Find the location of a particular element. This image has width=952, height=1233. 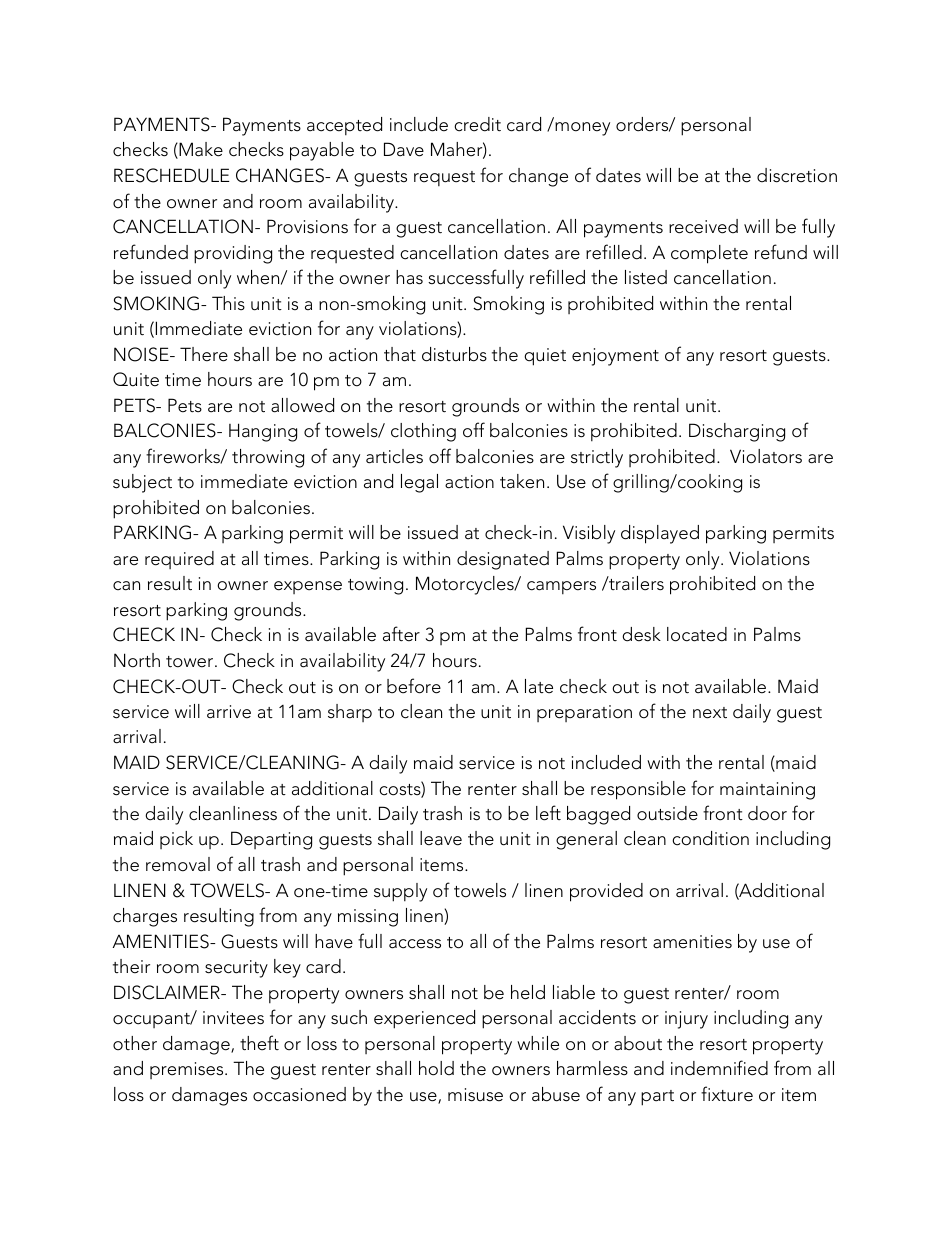

hold is located at coordinates (436, 1068).
